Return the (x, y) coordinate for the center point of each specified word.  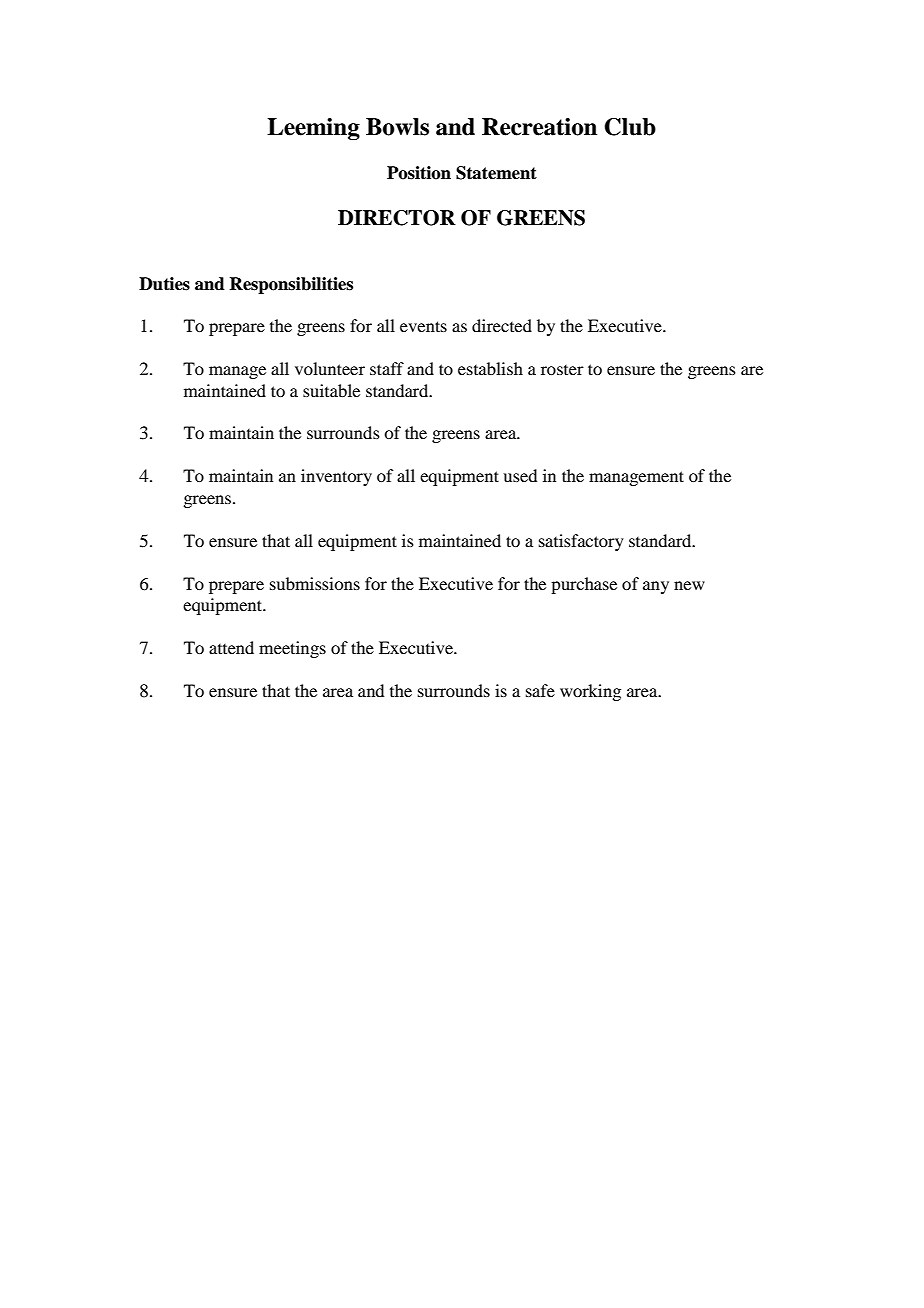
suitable (331, 390)
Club (630, 127)
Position (419, 173)
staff (387, 368)
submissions (315, 583)
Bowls (397, 127)
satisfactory (581, 542)
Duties (164, 284)
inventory (336, 477)
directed (502, 325)
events (423, 326)
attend (231, 647)
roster (562, 370)
